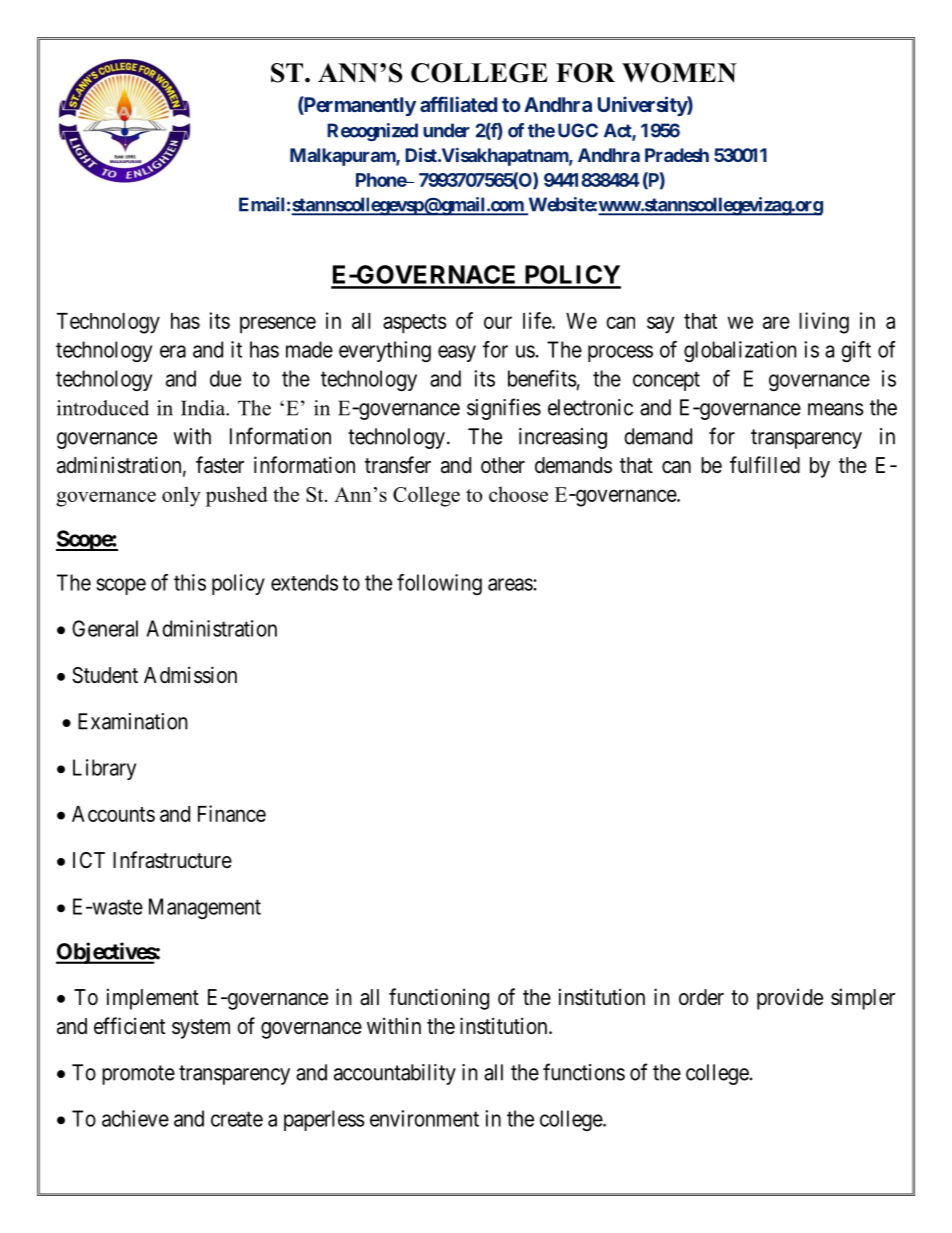 The width and height of the document is (952, 1233). Describe the element at coordinates (372, 132) in the document. I see `Recognized` at that location.
